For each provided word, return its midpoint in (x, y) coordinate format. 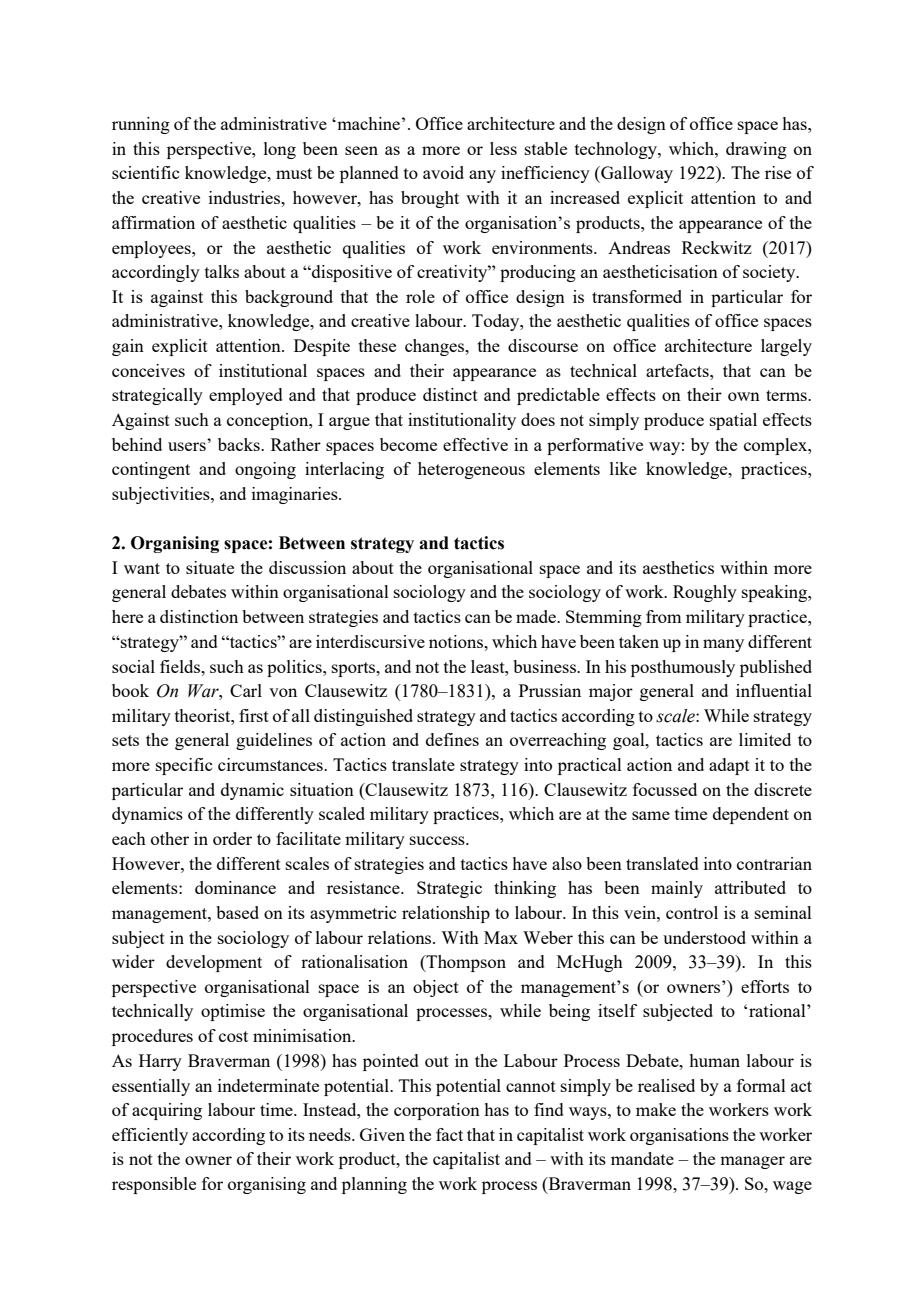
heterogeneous (471, 470)
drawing (756, 150)
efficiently (150, 1136)
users (187, 446)
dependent (751, 815)
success (438, 840)
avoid (443, 172)
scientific (145, 172)
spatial (733, 421)
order (232, 838)
